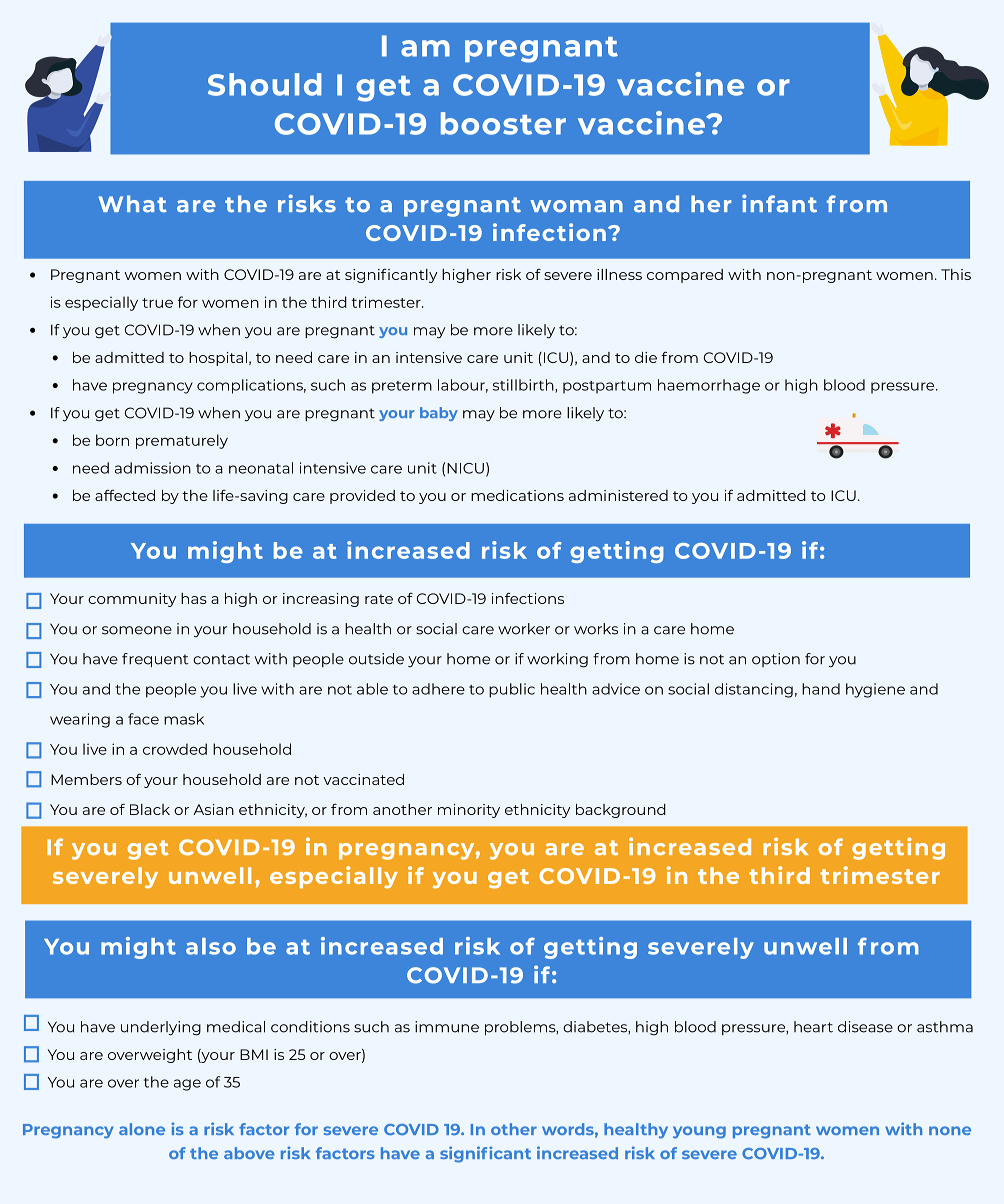  What do you see at coordinates (503, 123) in the document?
I see `booster` at bounding box center [503, 123].
